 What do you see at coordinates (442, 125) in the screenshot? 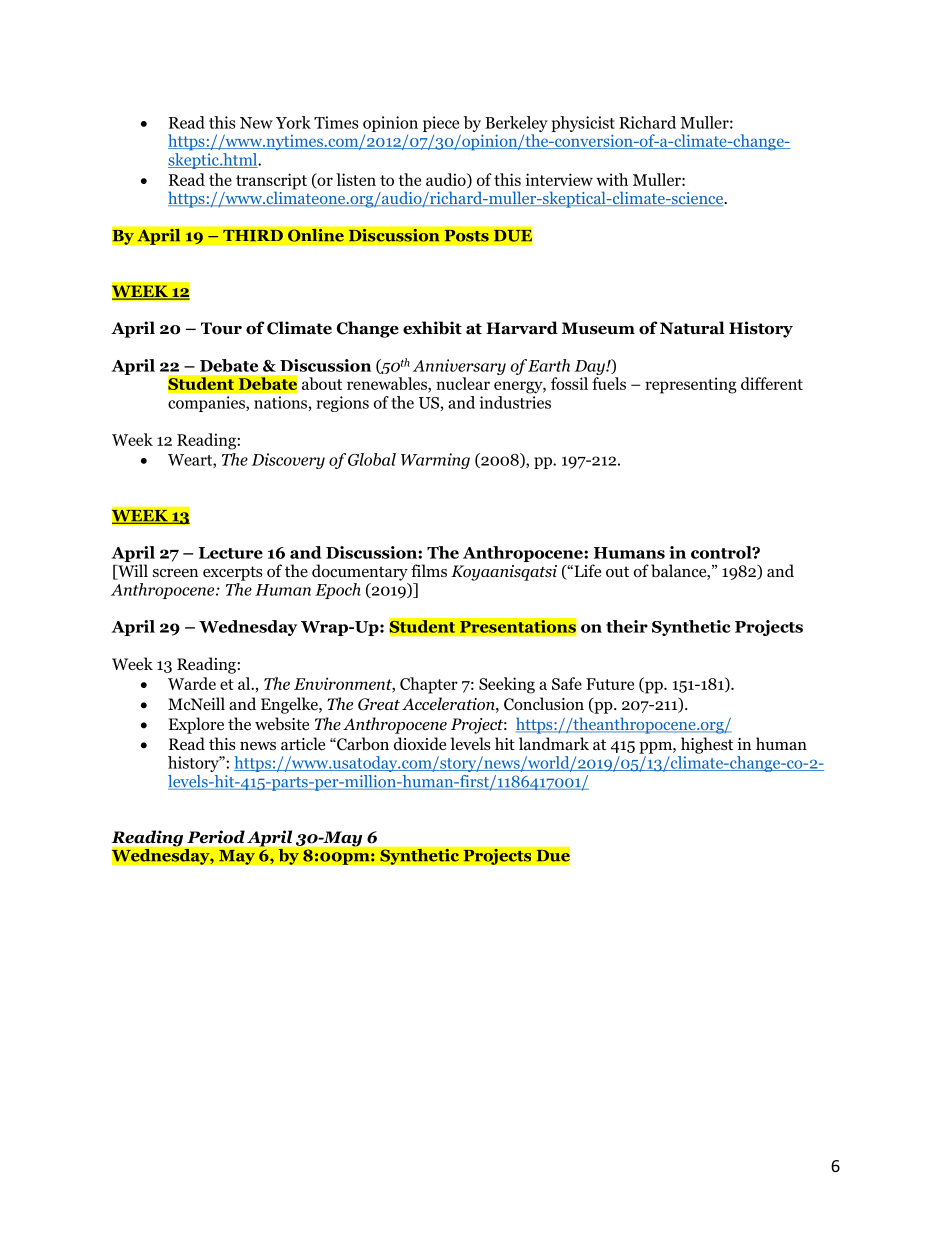
I see `piece` at bounding box center [442, 125].
